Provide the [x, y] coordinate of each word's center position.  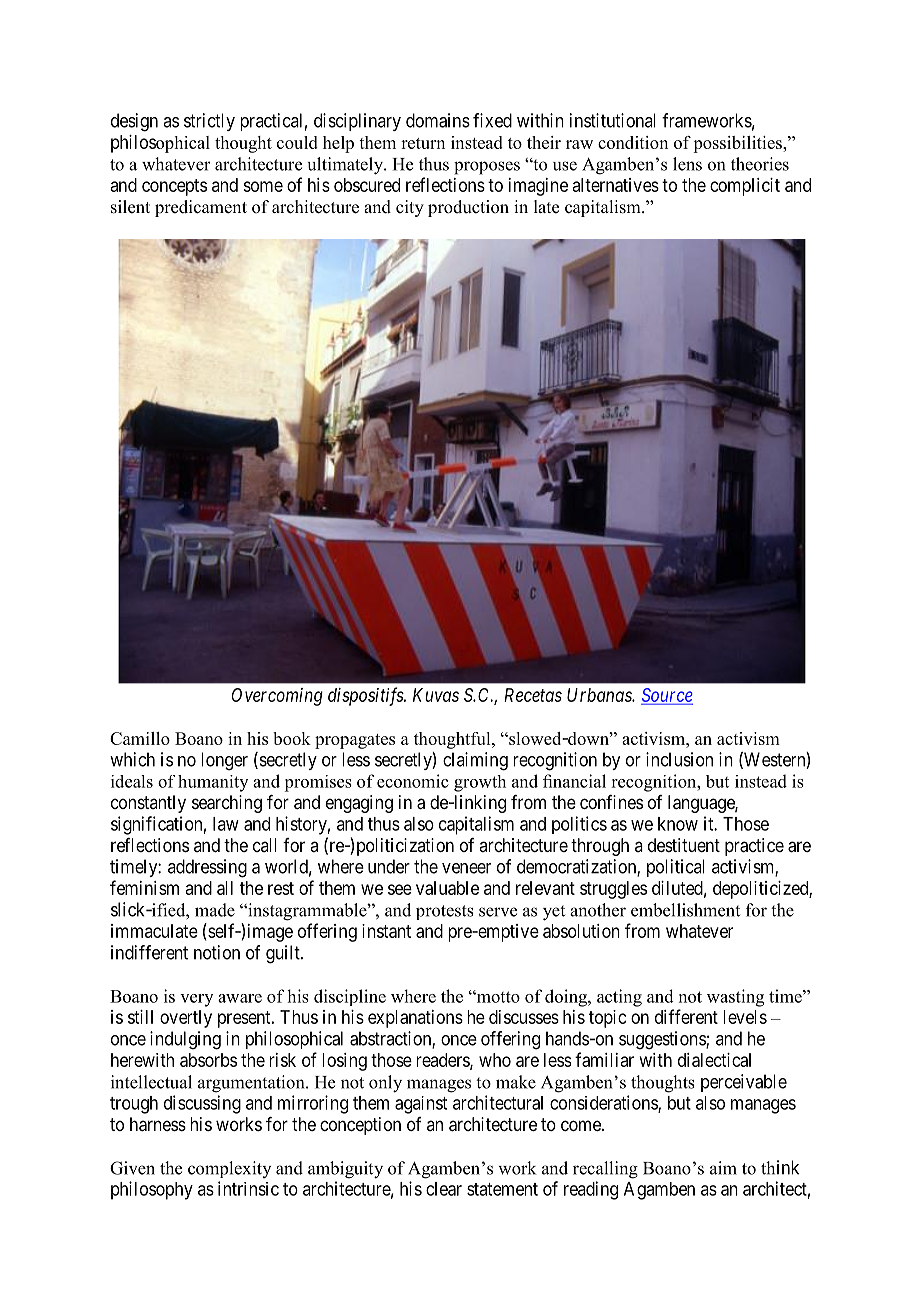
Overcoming [277, 697]
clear [444, 1189]
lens [687, 164]
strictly [209, 122]
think [780, 1167]
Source [667, 696]
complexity [229, 1169]
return [423, 143]
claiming [475, 761]
